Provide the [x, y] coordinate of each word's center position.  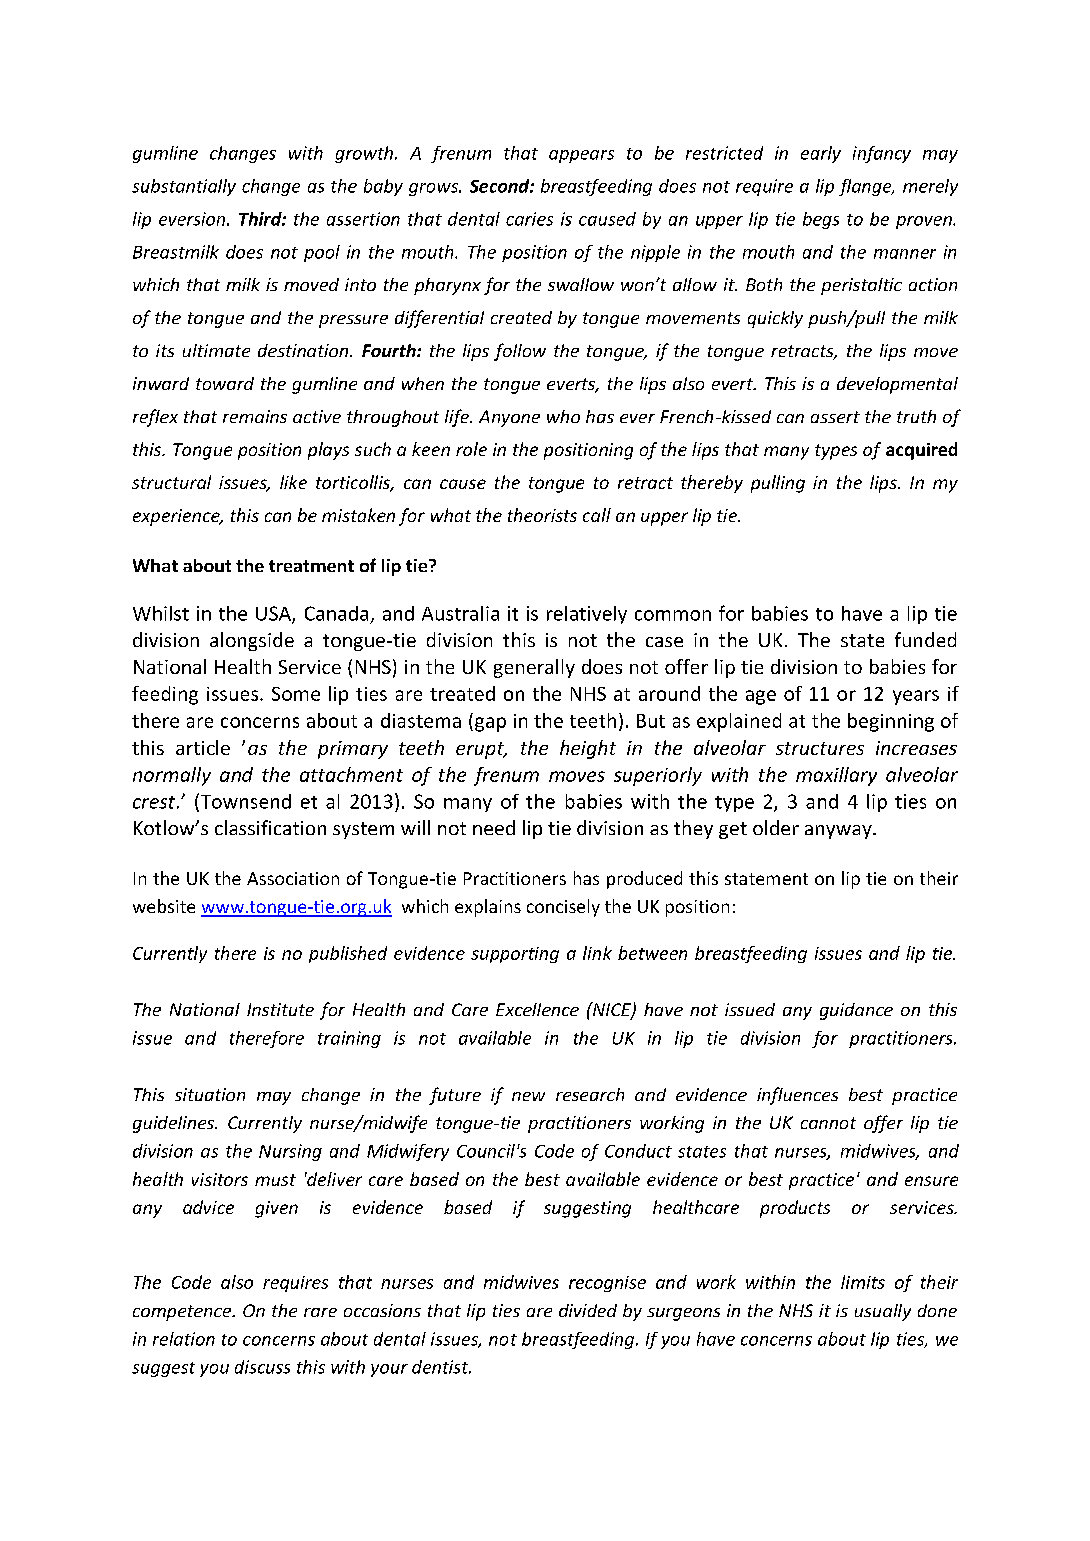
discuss [262, 1367]
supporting [515, 955]
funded [925, 639]
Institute [280, 1009]
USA [274, 614]
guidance [856, 1011]
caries [529, 219]
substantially [184, 187]
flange [866, 187]
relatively [587, 615]
